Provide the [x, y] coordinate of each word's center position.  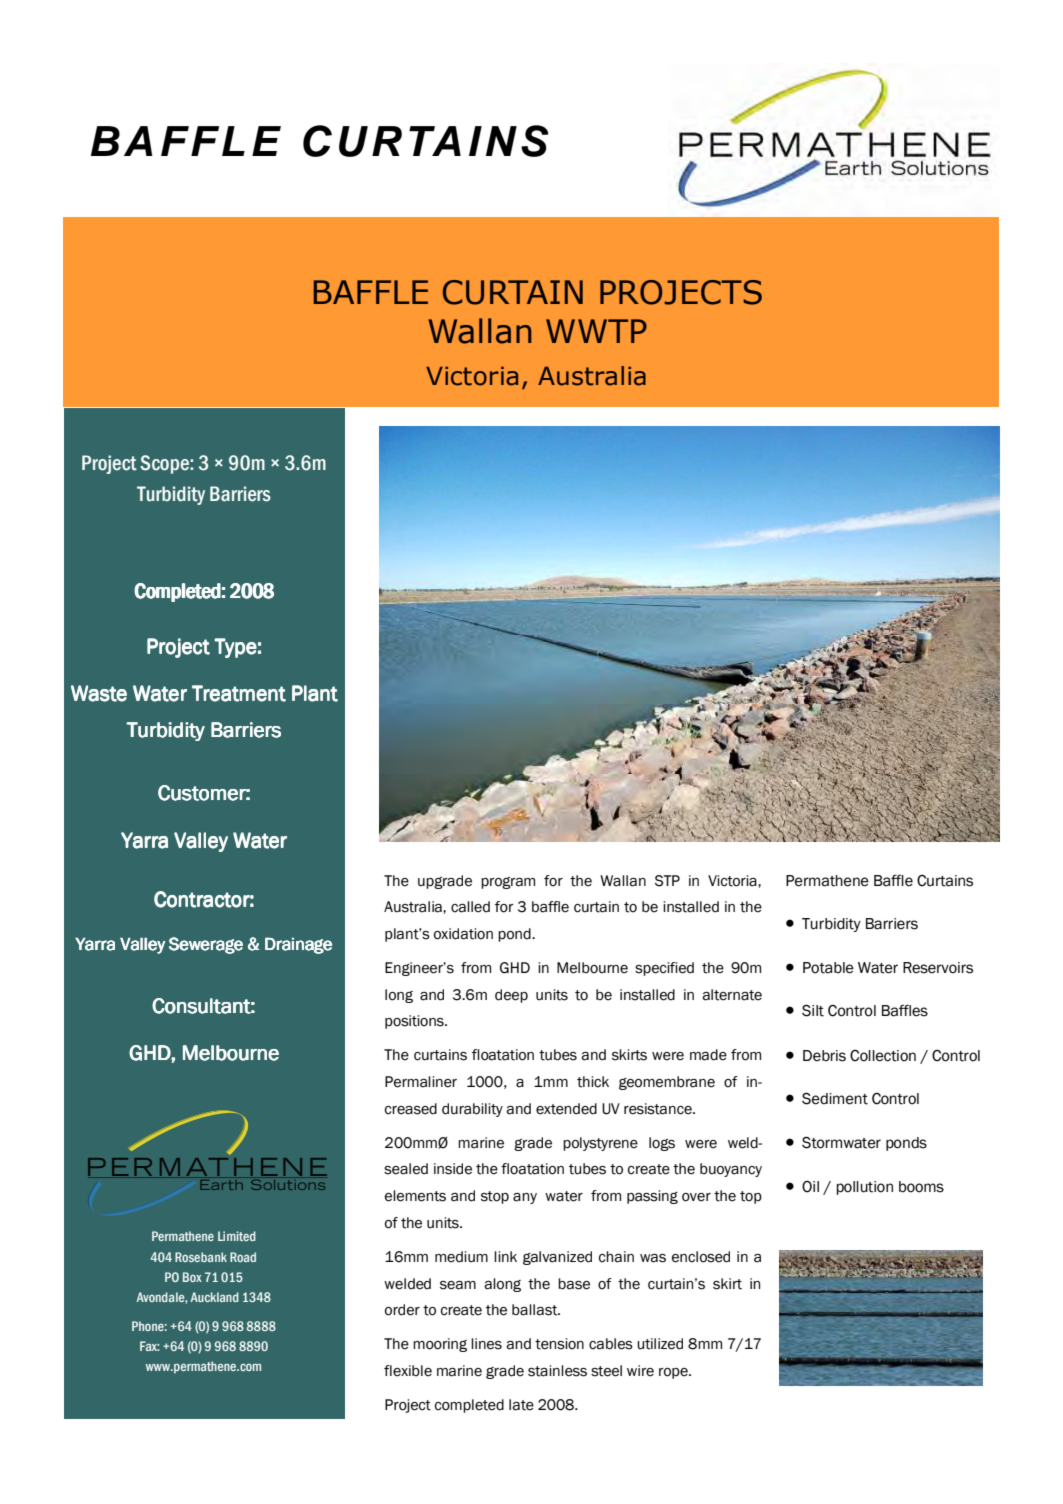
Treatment [239, 693]
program [508, 883]
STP [667, 881]
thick [593, 1082]
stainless [557, 1371]
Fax [149, 1346]
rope [674, 1373]
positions [415, 1022]
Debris [824, 1056]
